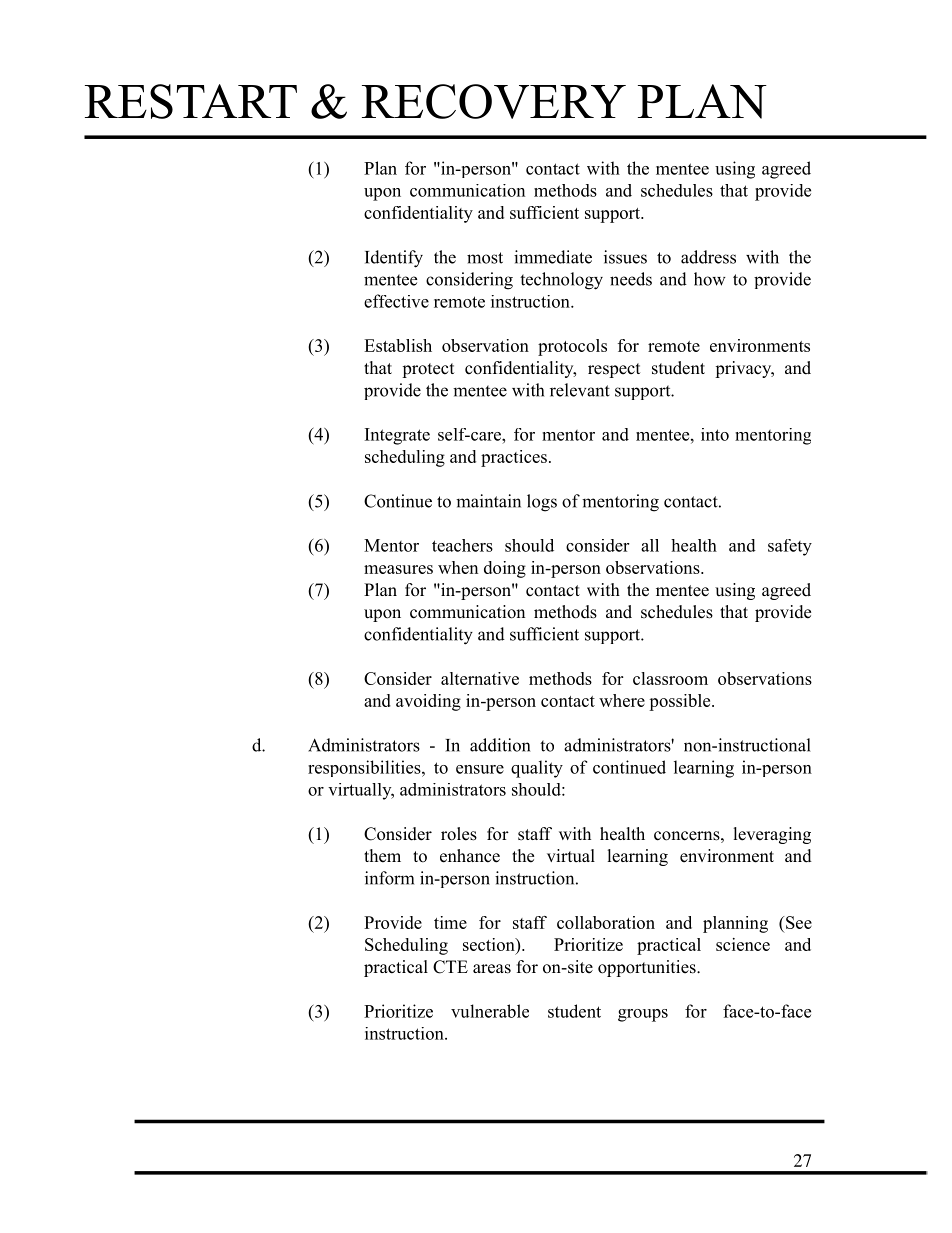  I want to click on RECOVERY, so click(494, 101).
